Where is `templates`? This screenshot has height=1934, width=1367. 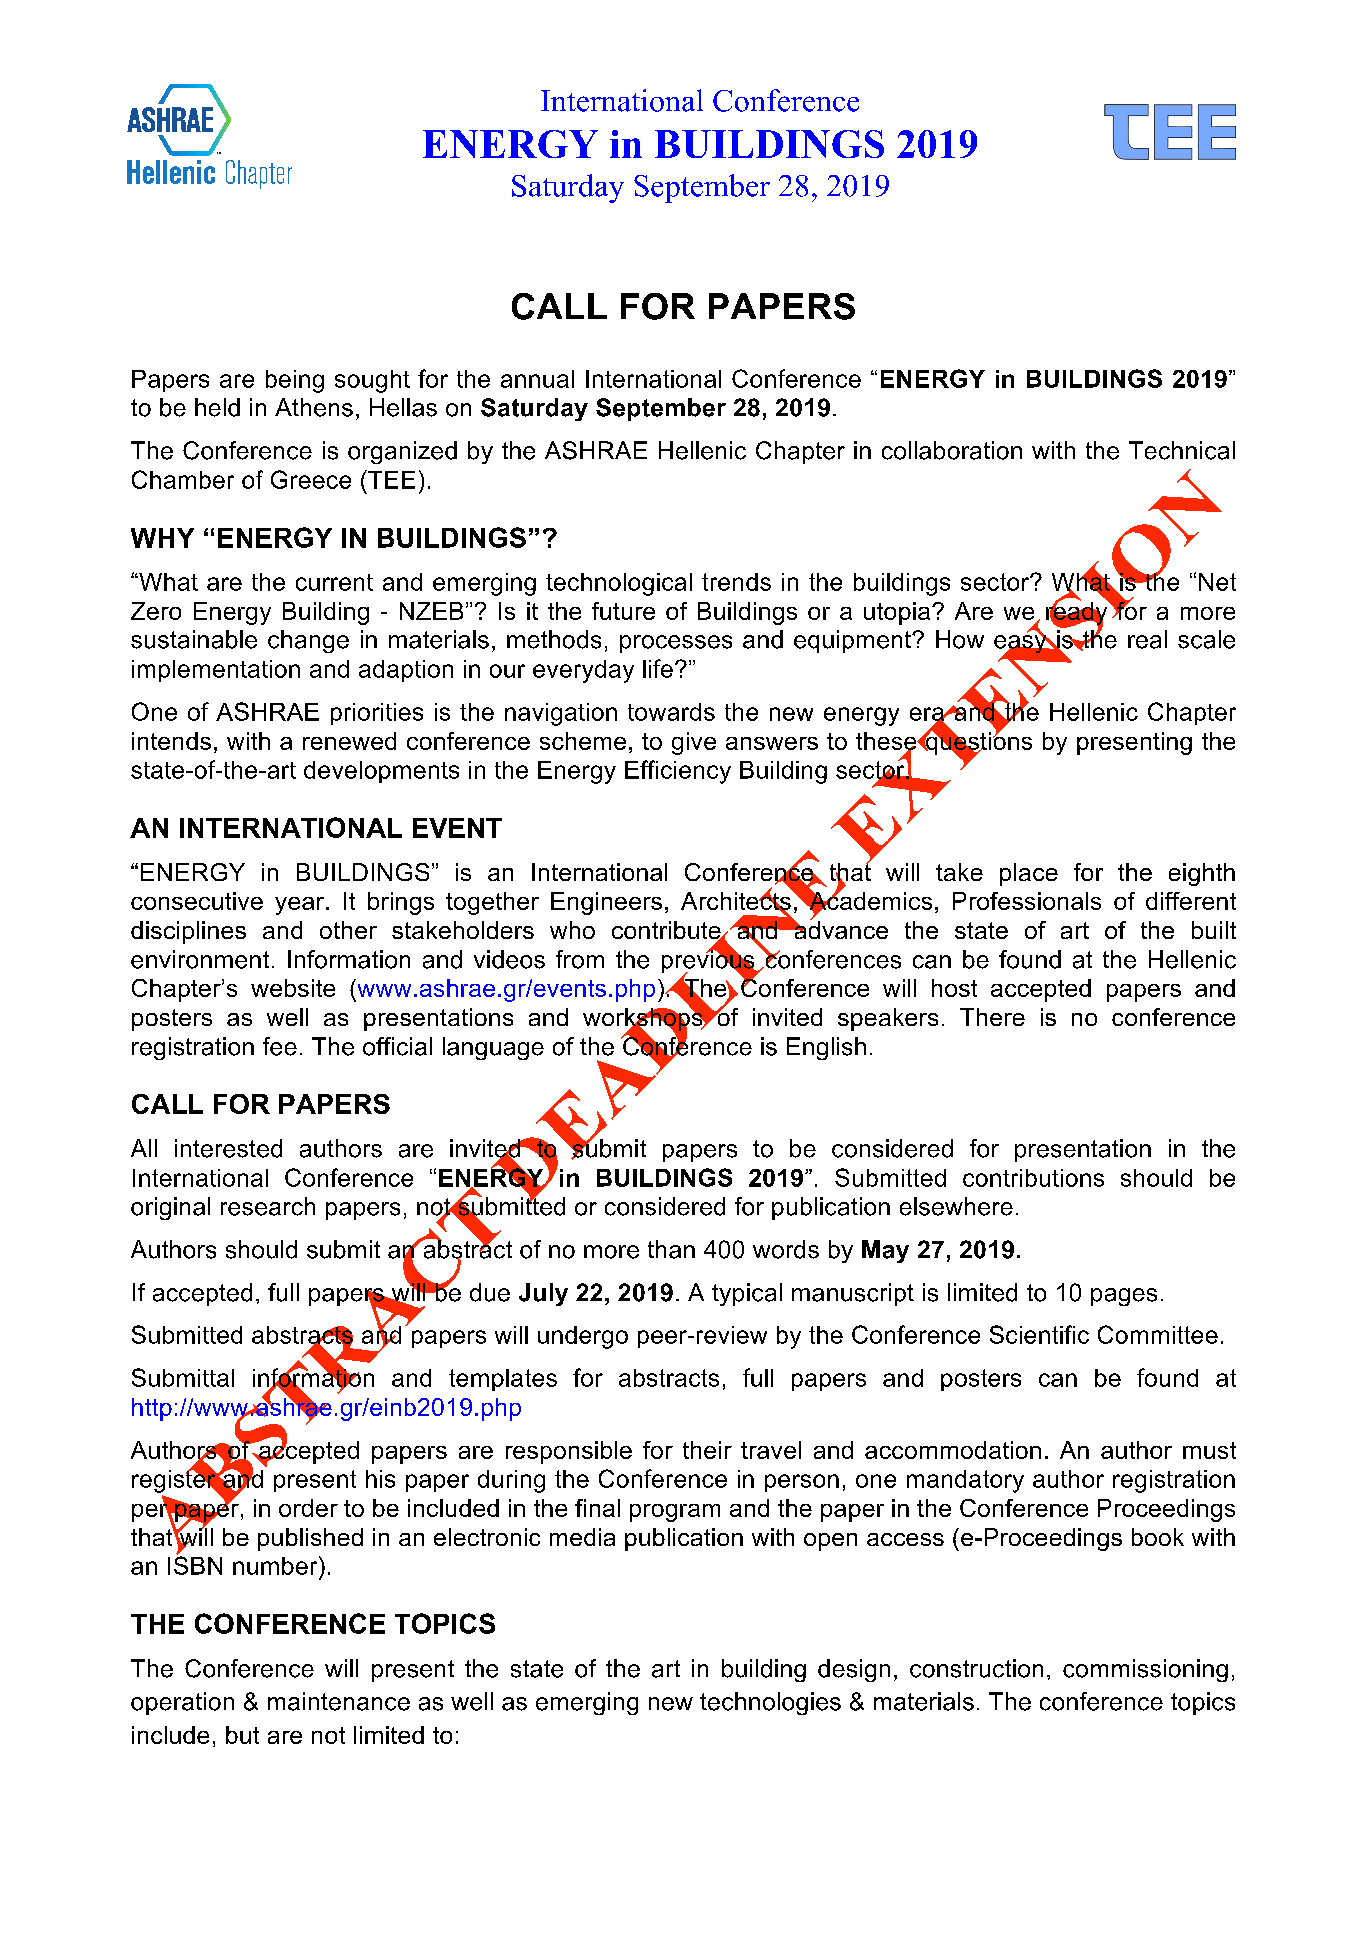 templates is located at coordinates (503, 1380).
